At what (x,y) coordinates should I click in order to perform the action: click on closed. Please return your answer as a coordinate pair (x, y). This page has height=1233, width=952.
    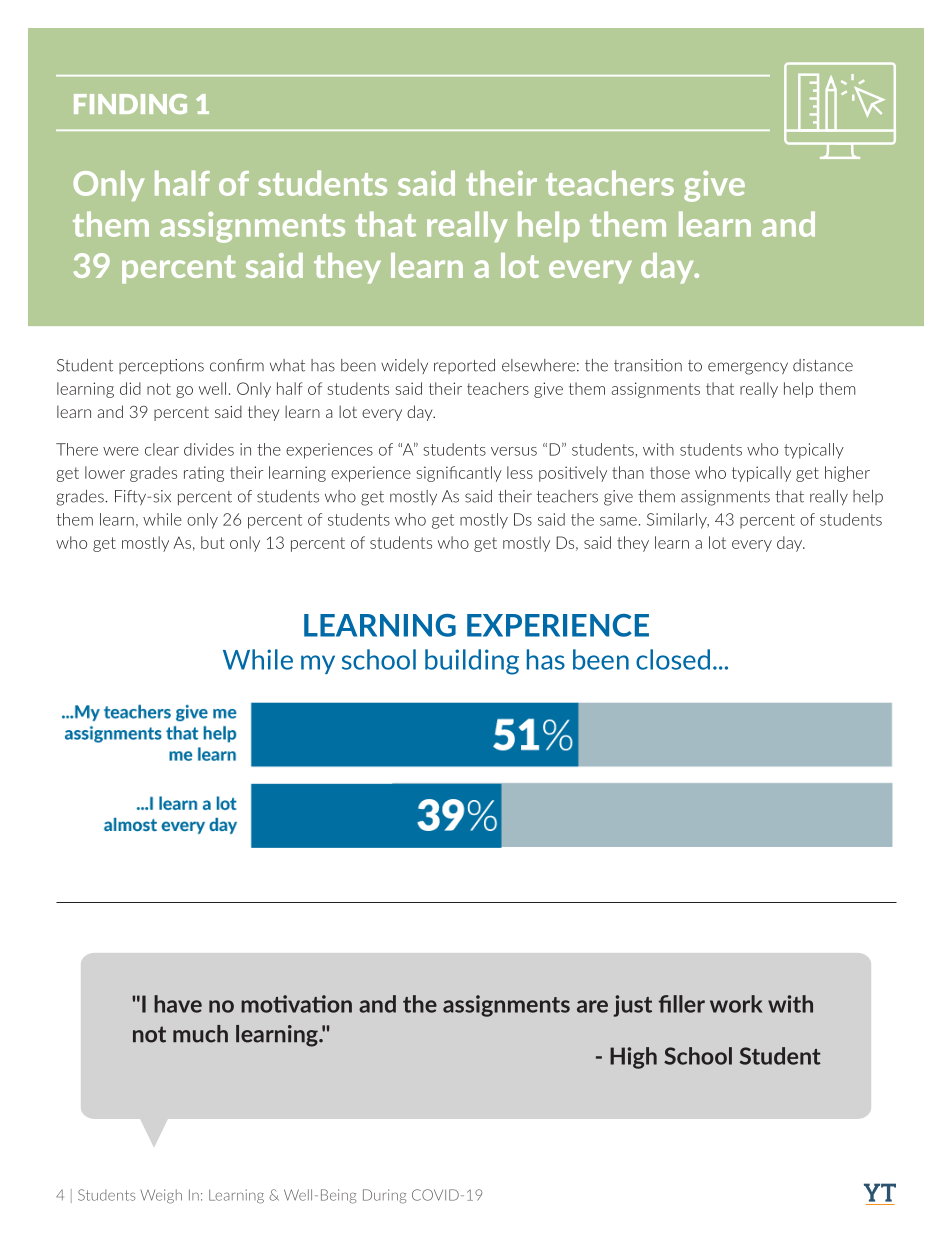
    Looking at the image, I should click on (673, 659).
